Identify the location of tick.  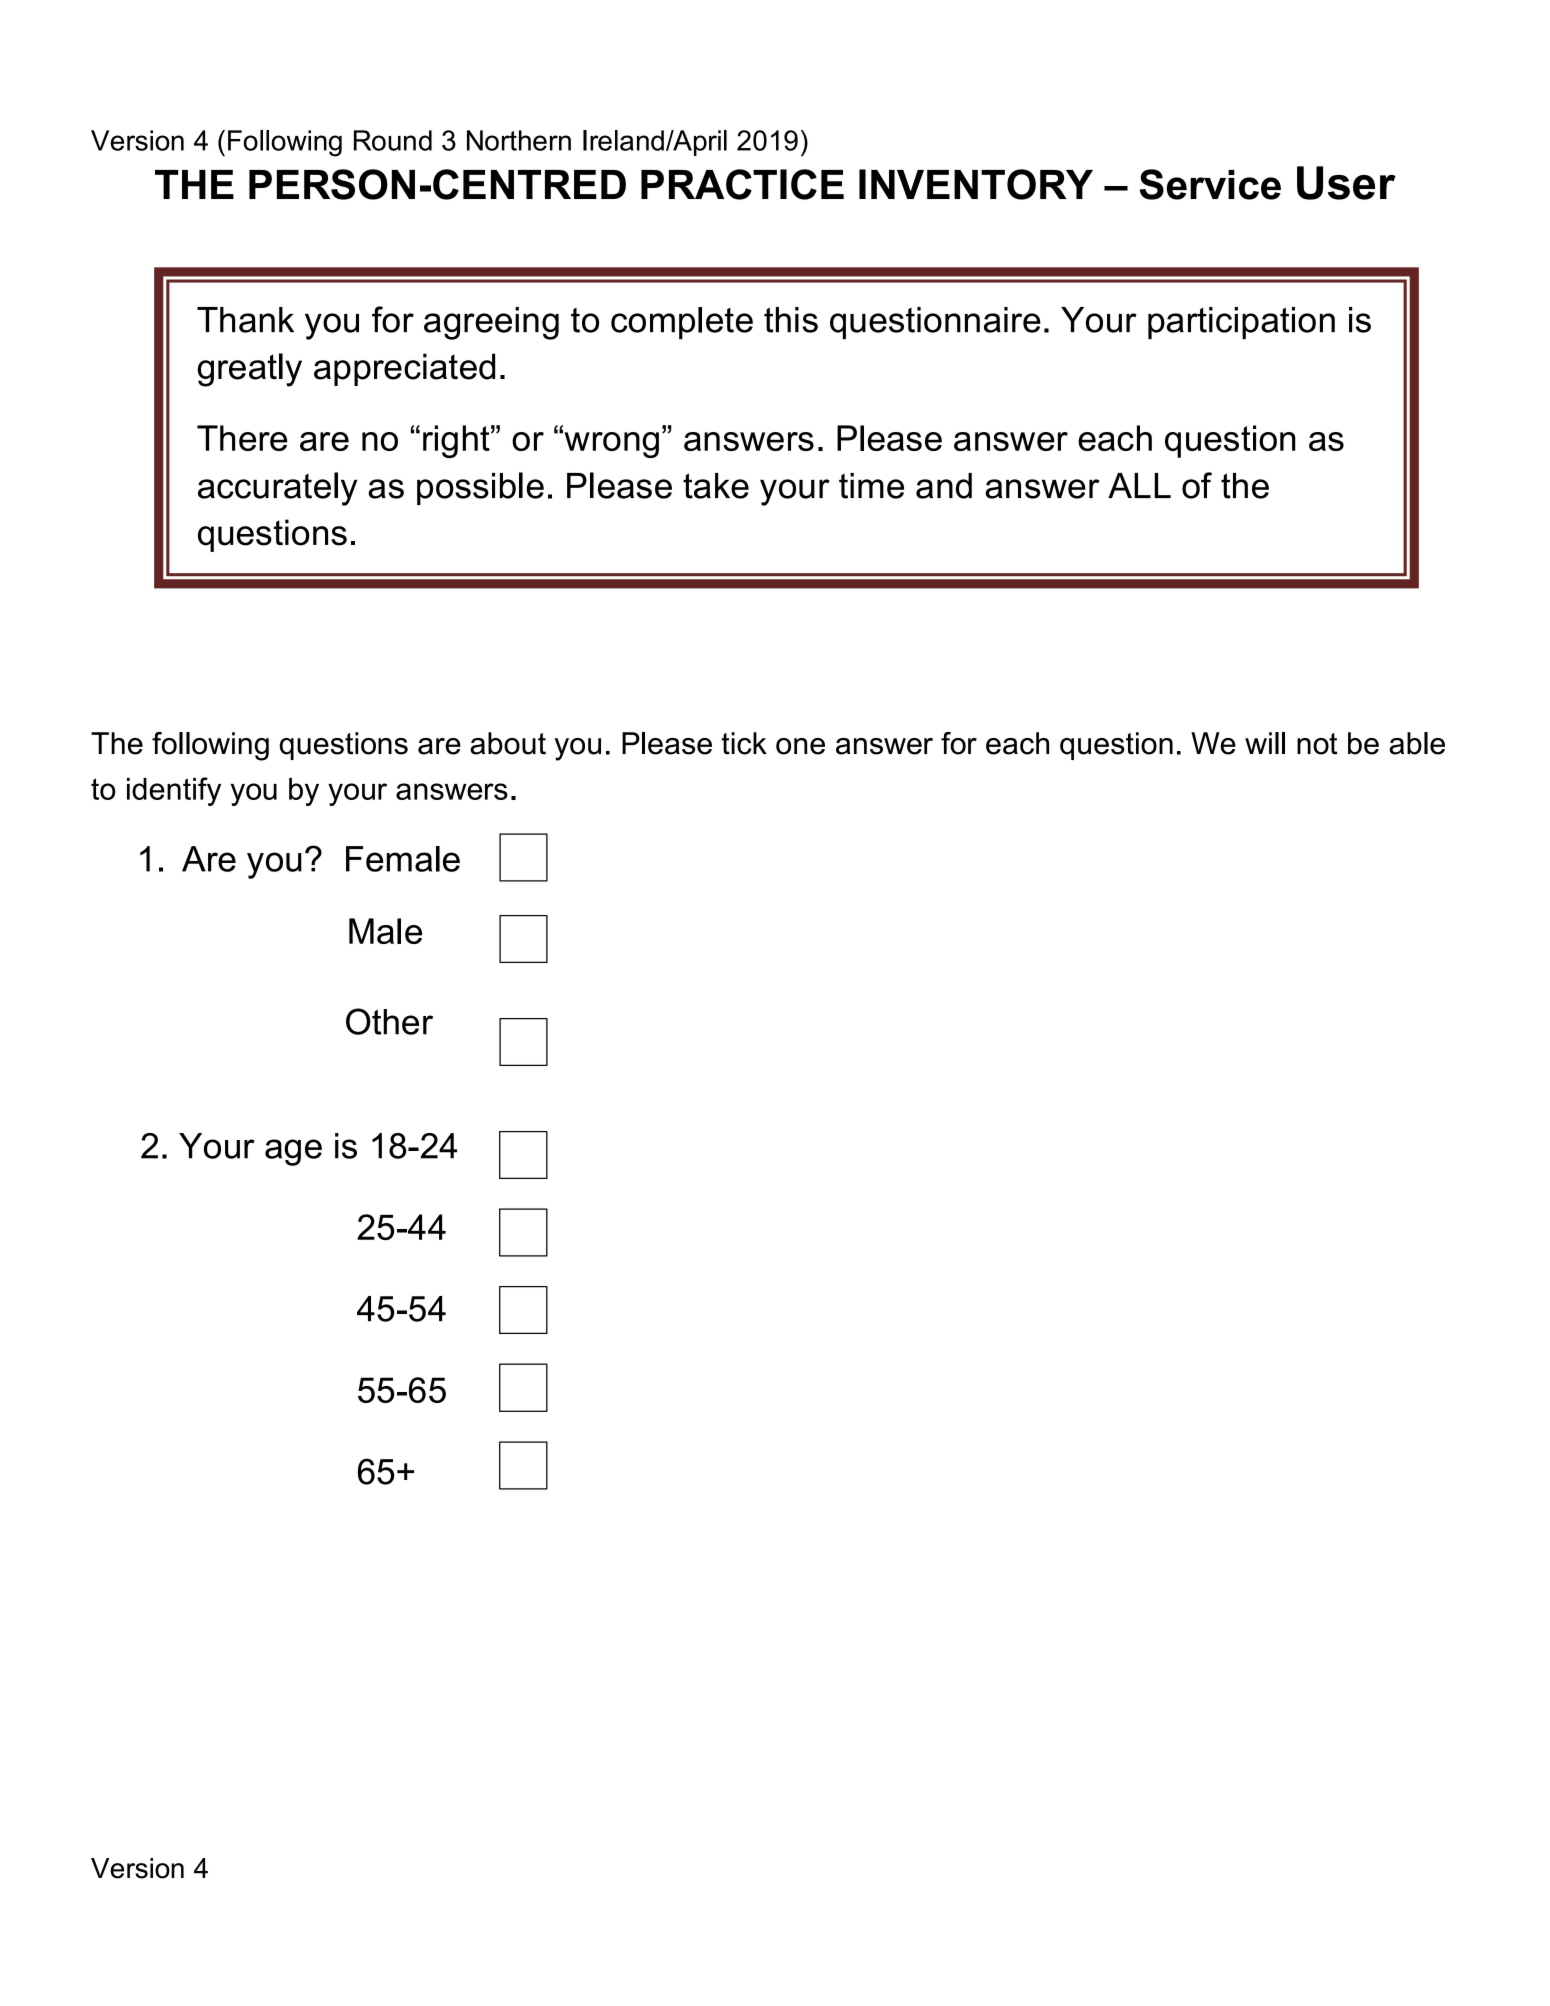
(744, 743).
